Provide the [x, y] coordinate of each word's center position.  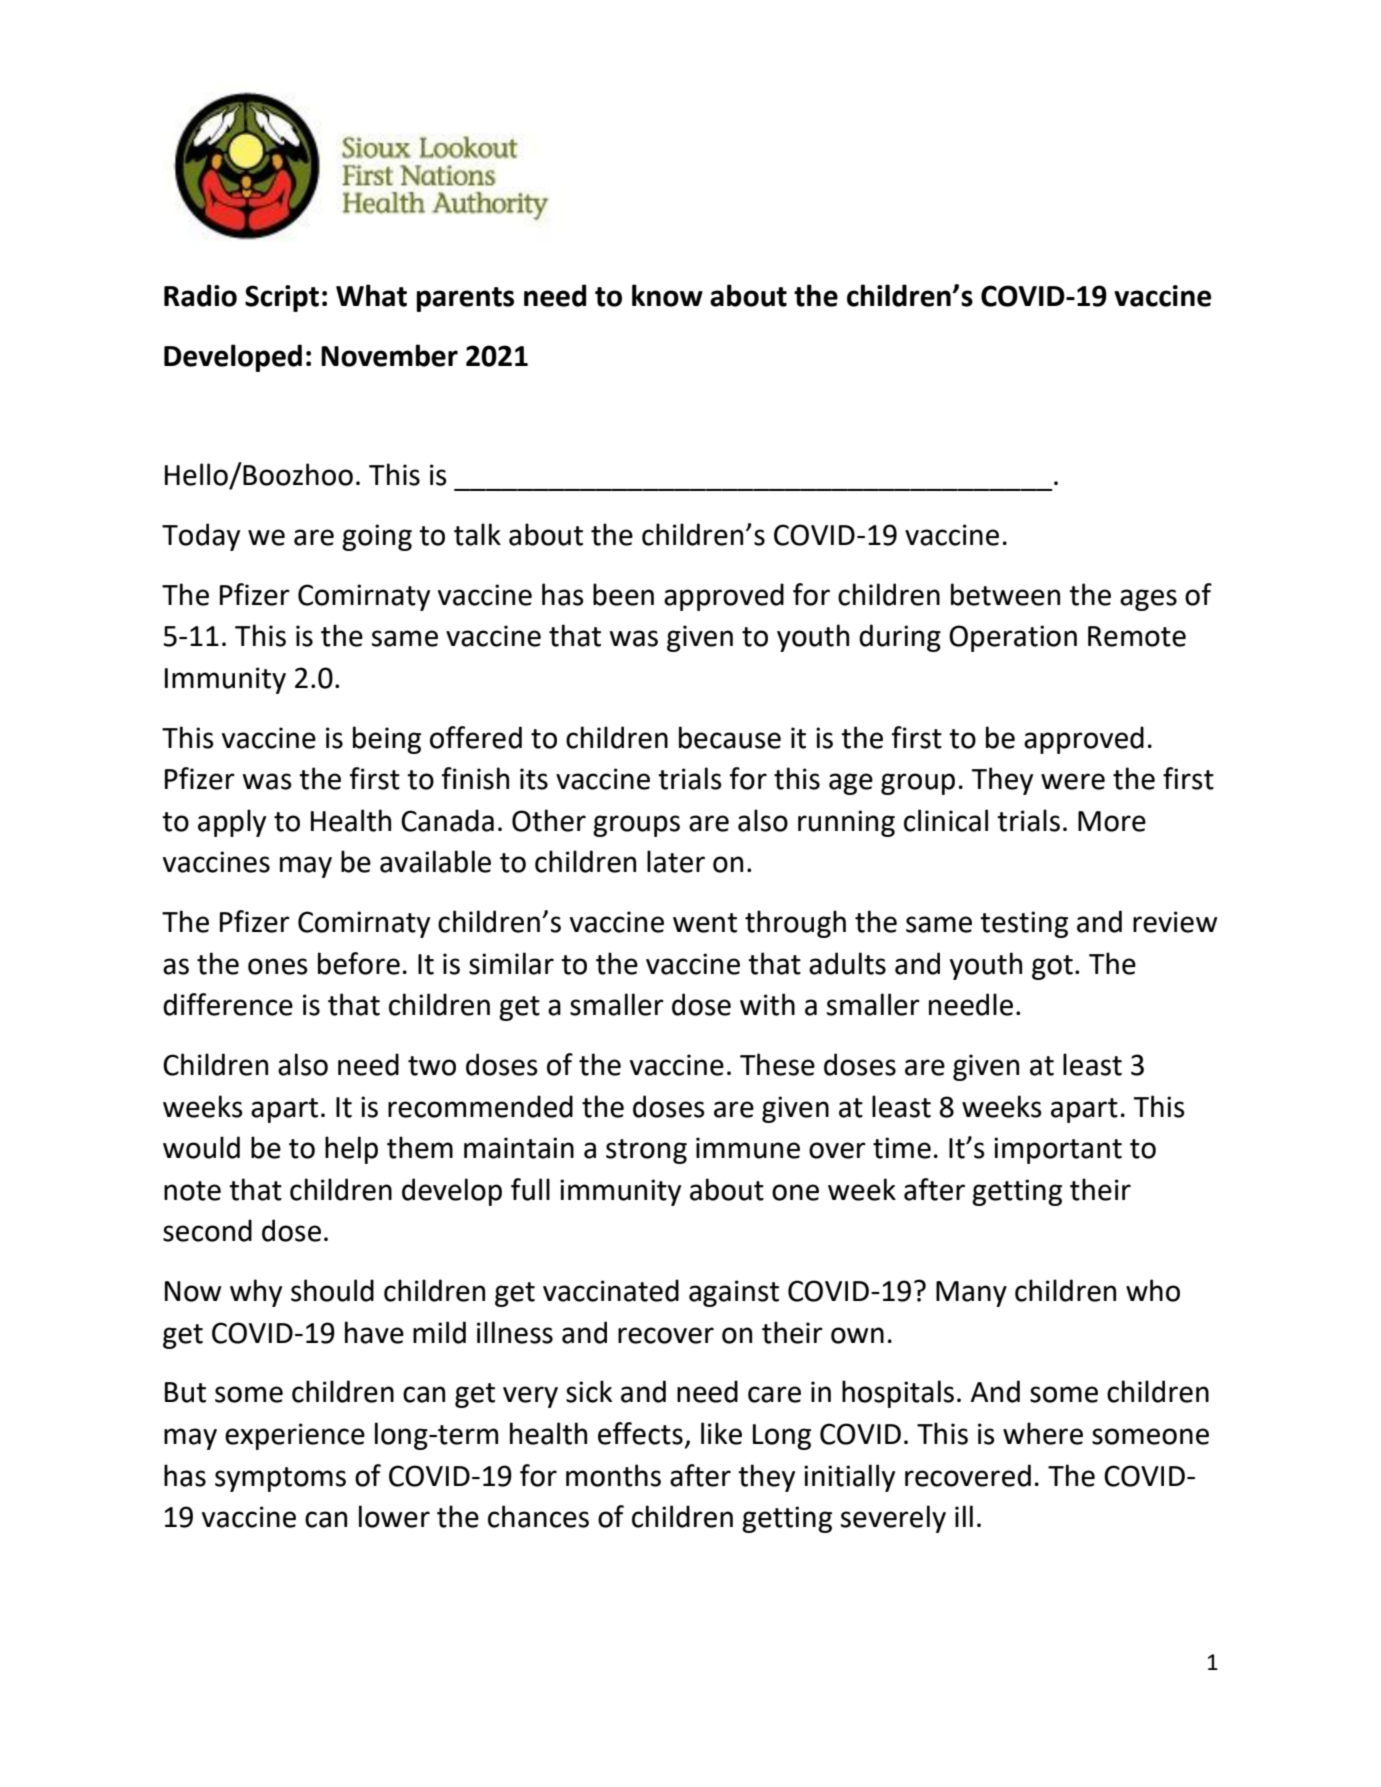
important [1058, 1150]
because [730, 737]
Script [282, 298]
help [351, 1150]
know [667, 295]
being [387, 740]
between [1005, 594]
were [1073, 781]
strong [646, 1151]
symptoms [280, 1479]
